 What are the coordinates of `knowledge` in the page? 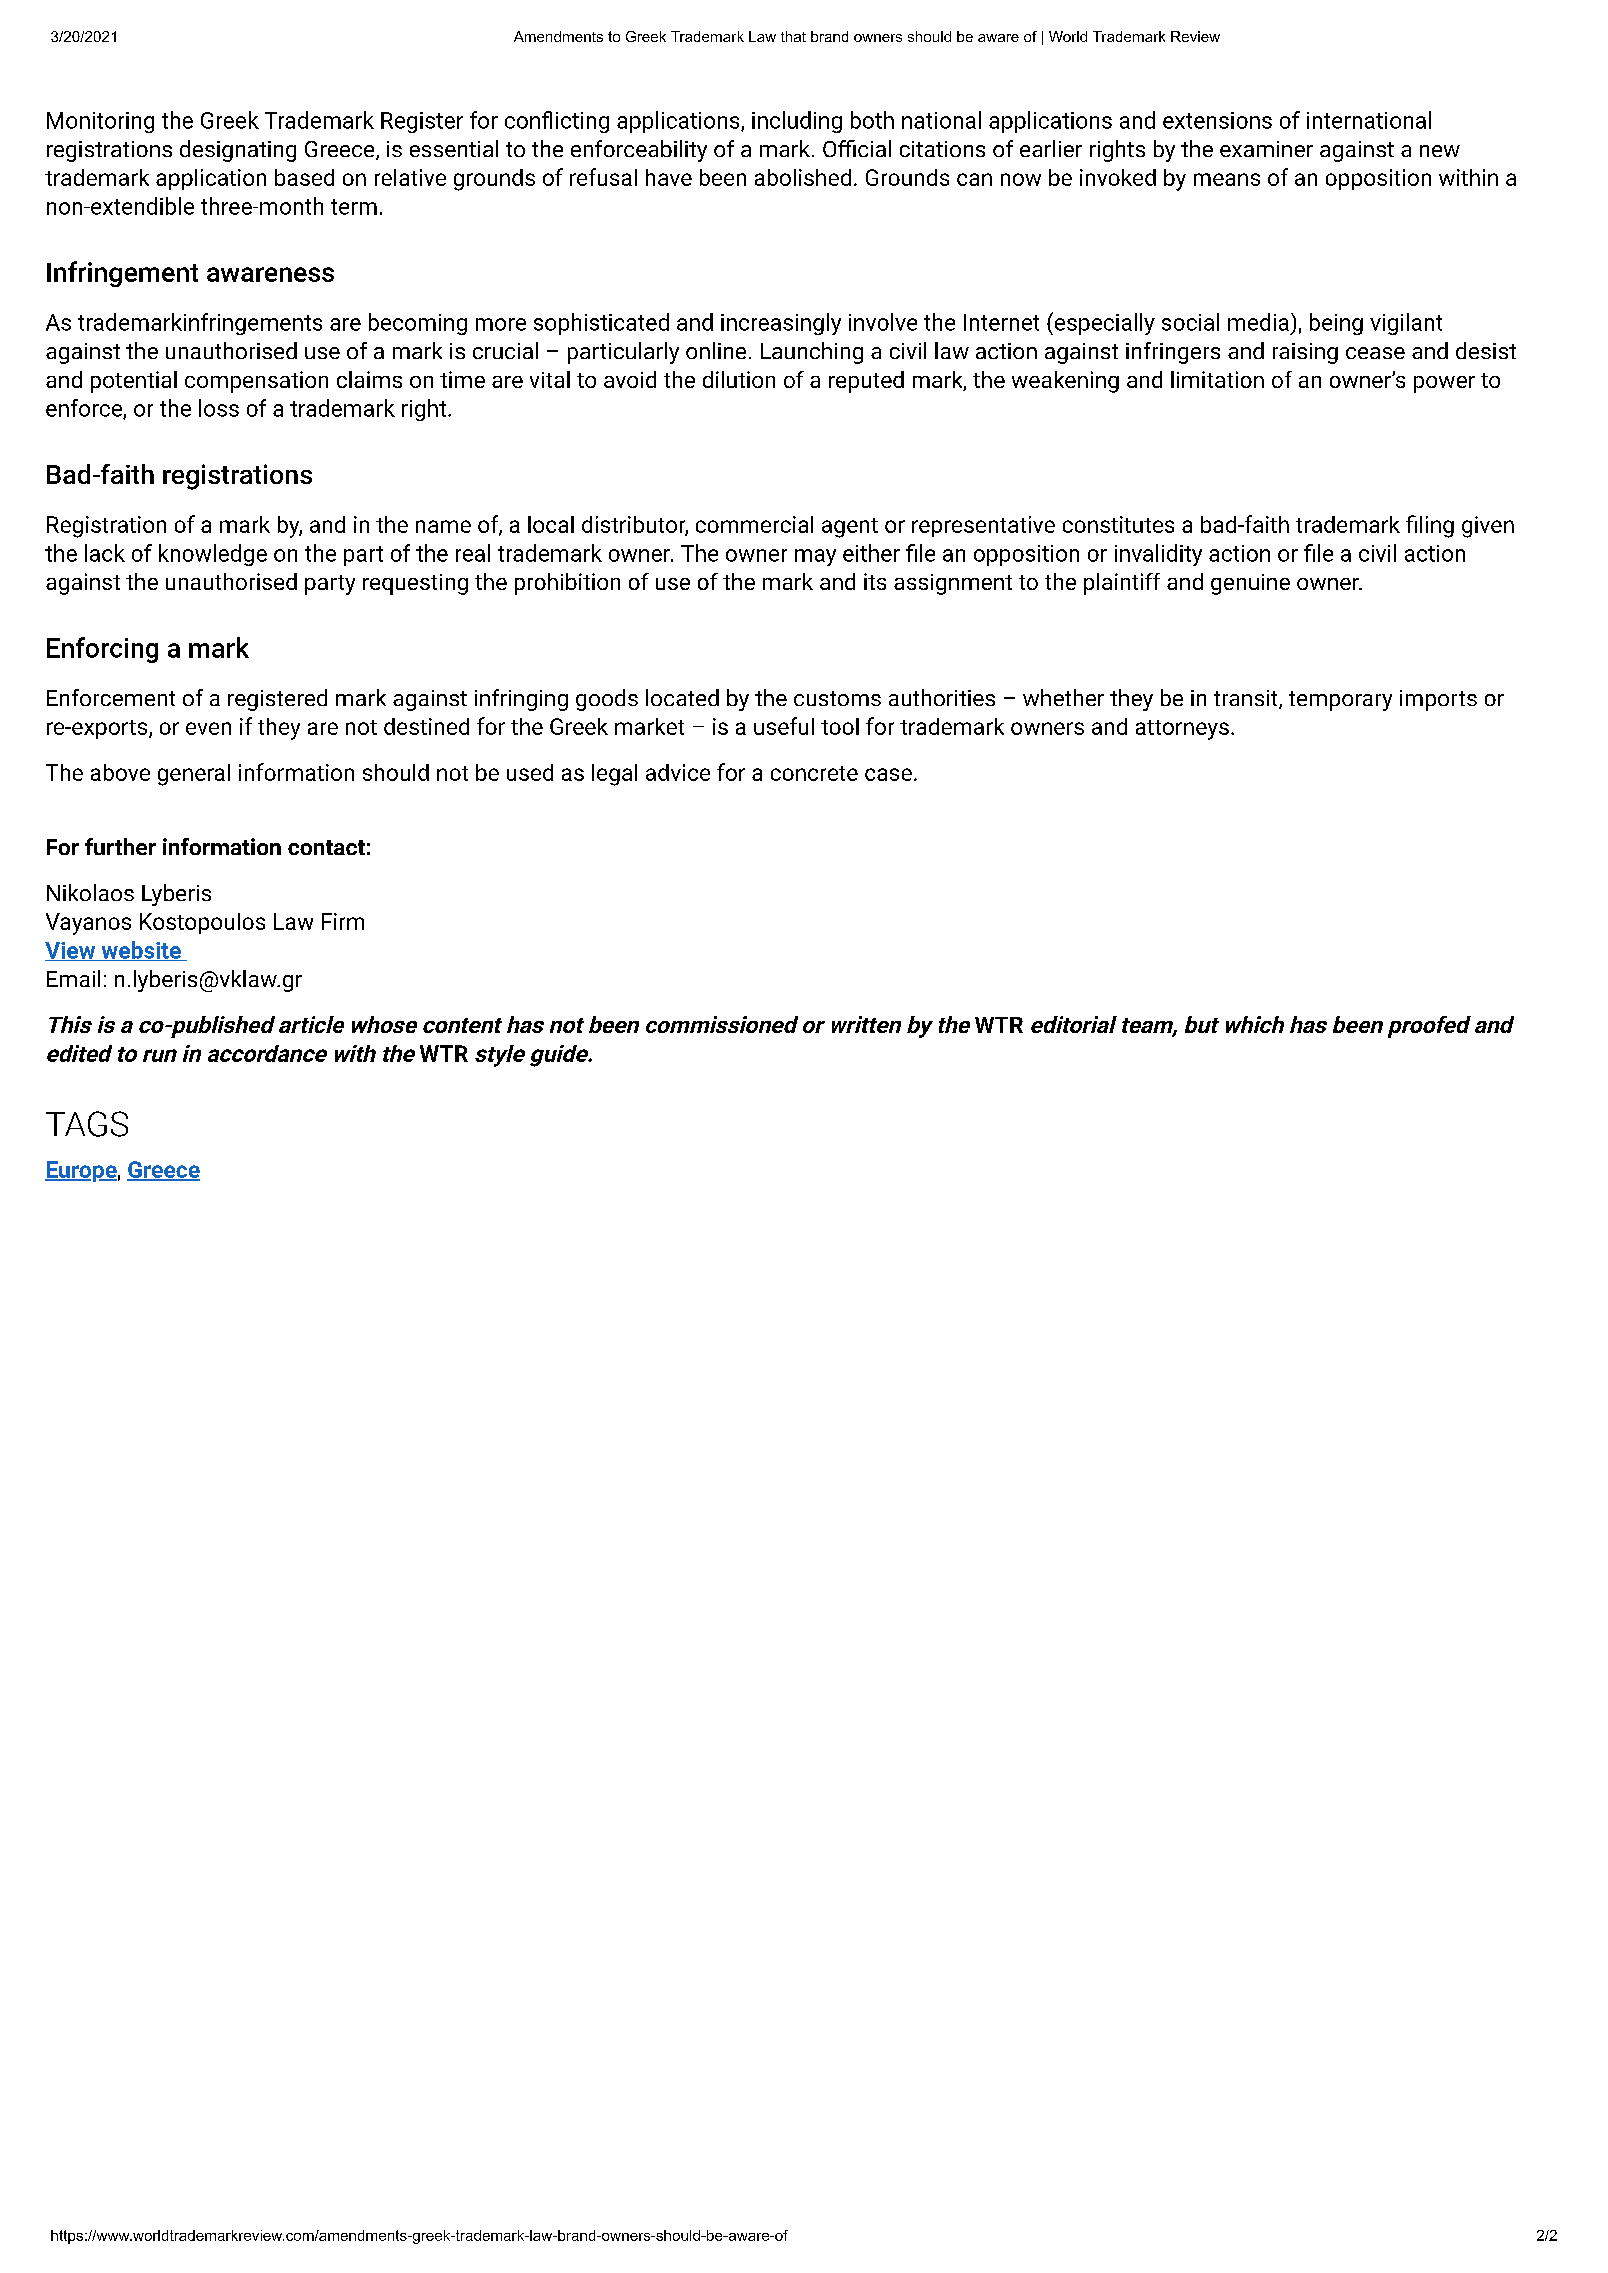 It's located at (213, 555).
